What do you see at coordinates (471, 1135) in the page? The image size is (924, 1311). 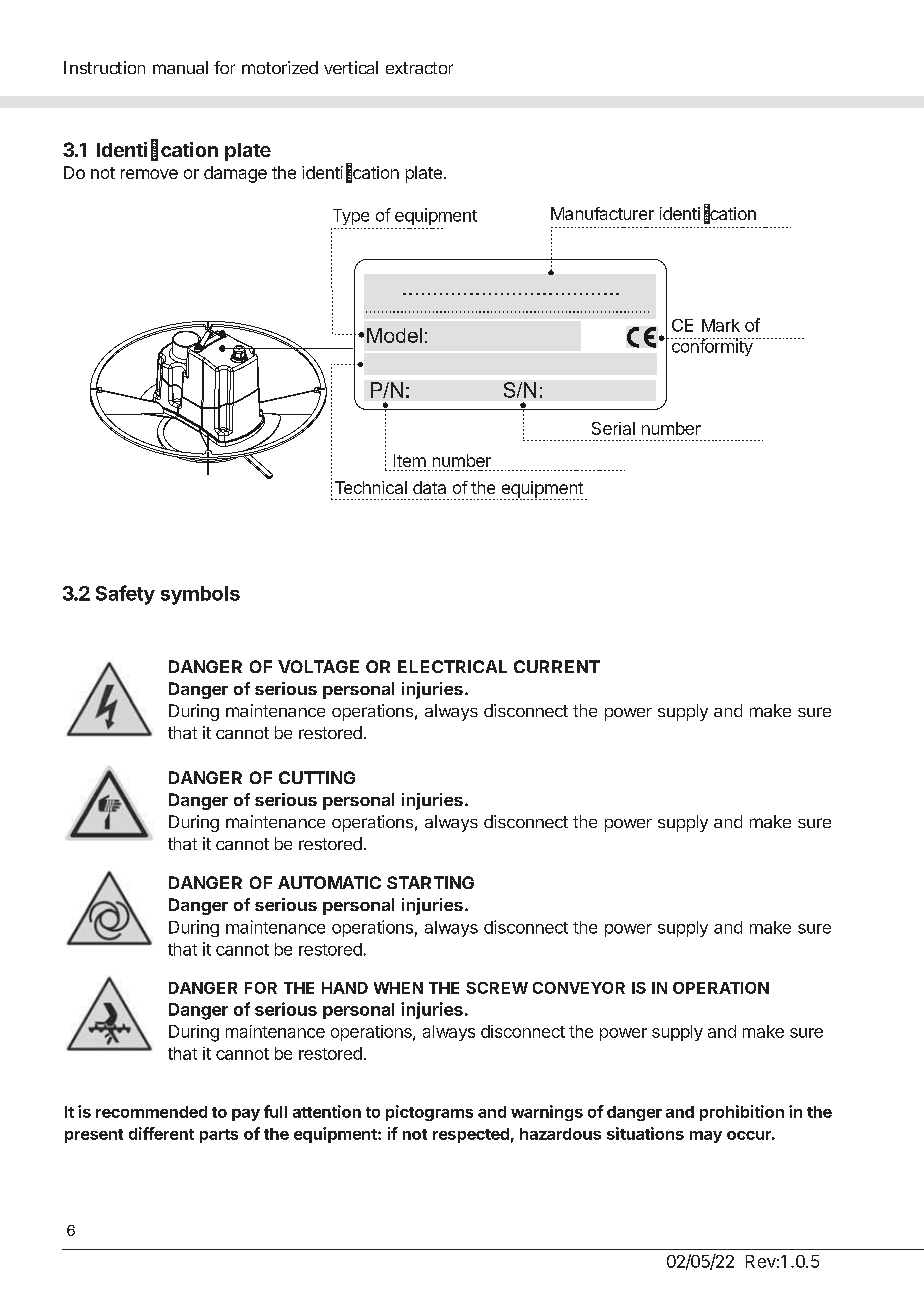 I see `respected` at bounding box center [471, 1135].
